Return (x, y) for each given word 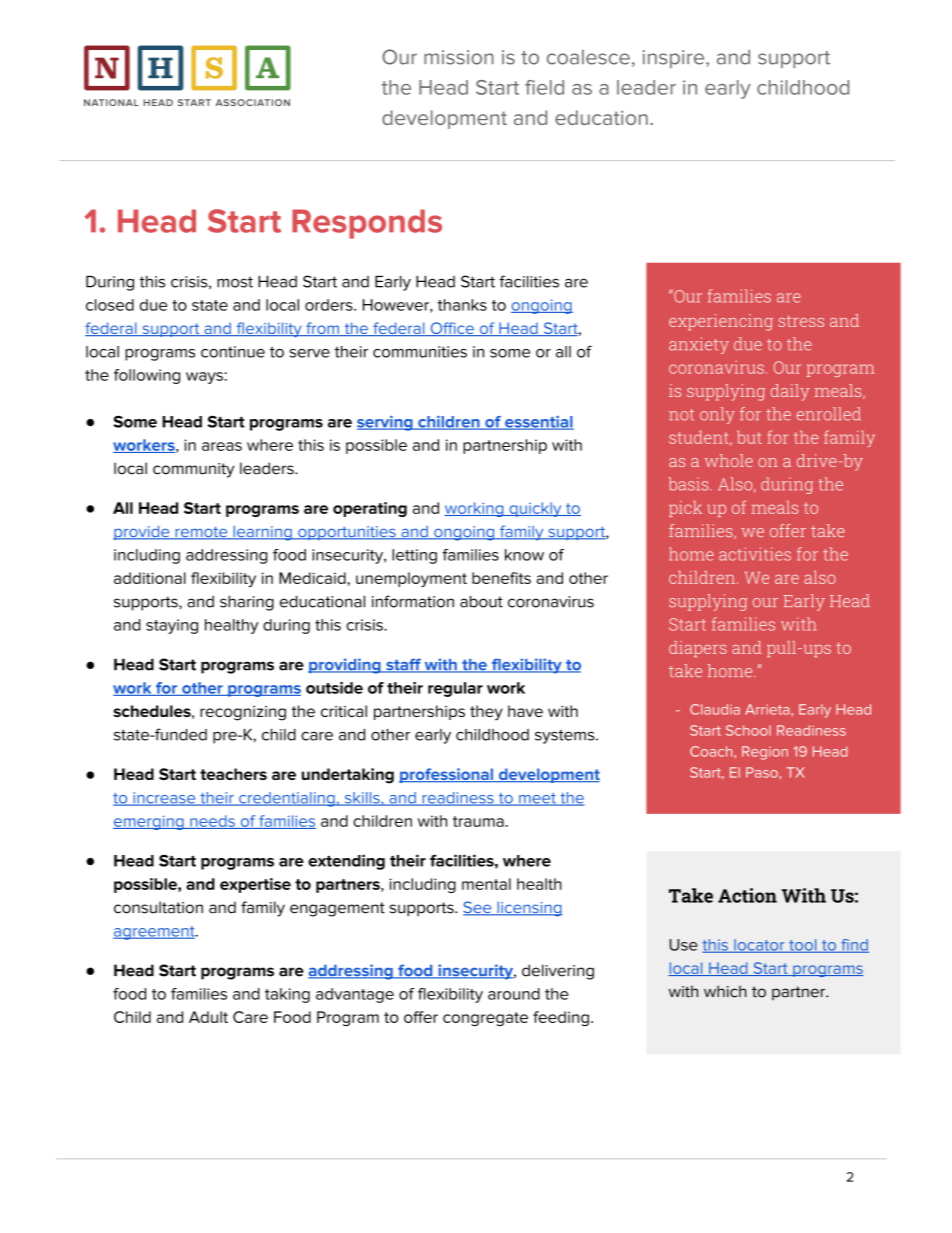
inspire (675, 59)
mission (459, 57)
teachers (233, 774)
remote (201, 533)
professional (447, 775)
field (544, 87)
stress (801, 321)
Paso (762, 772)
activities (755, 554)
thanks (462, 305)
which (725, 991)
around (514, 994)
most (235, 282)
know (524, 555)
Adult (208, 1017)
